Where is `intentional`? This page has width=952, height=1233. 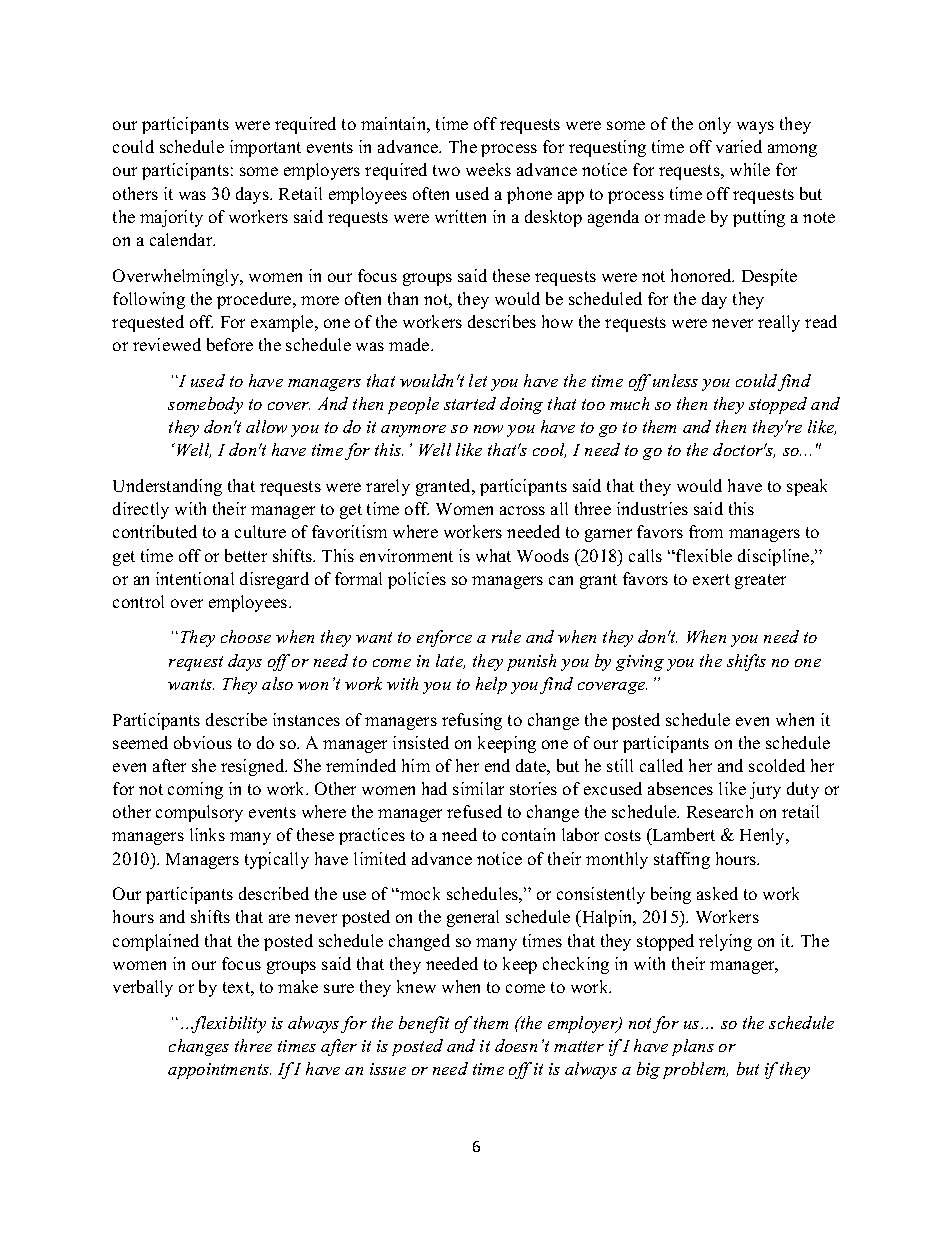 intentional is located at coordinates (195, 578).
